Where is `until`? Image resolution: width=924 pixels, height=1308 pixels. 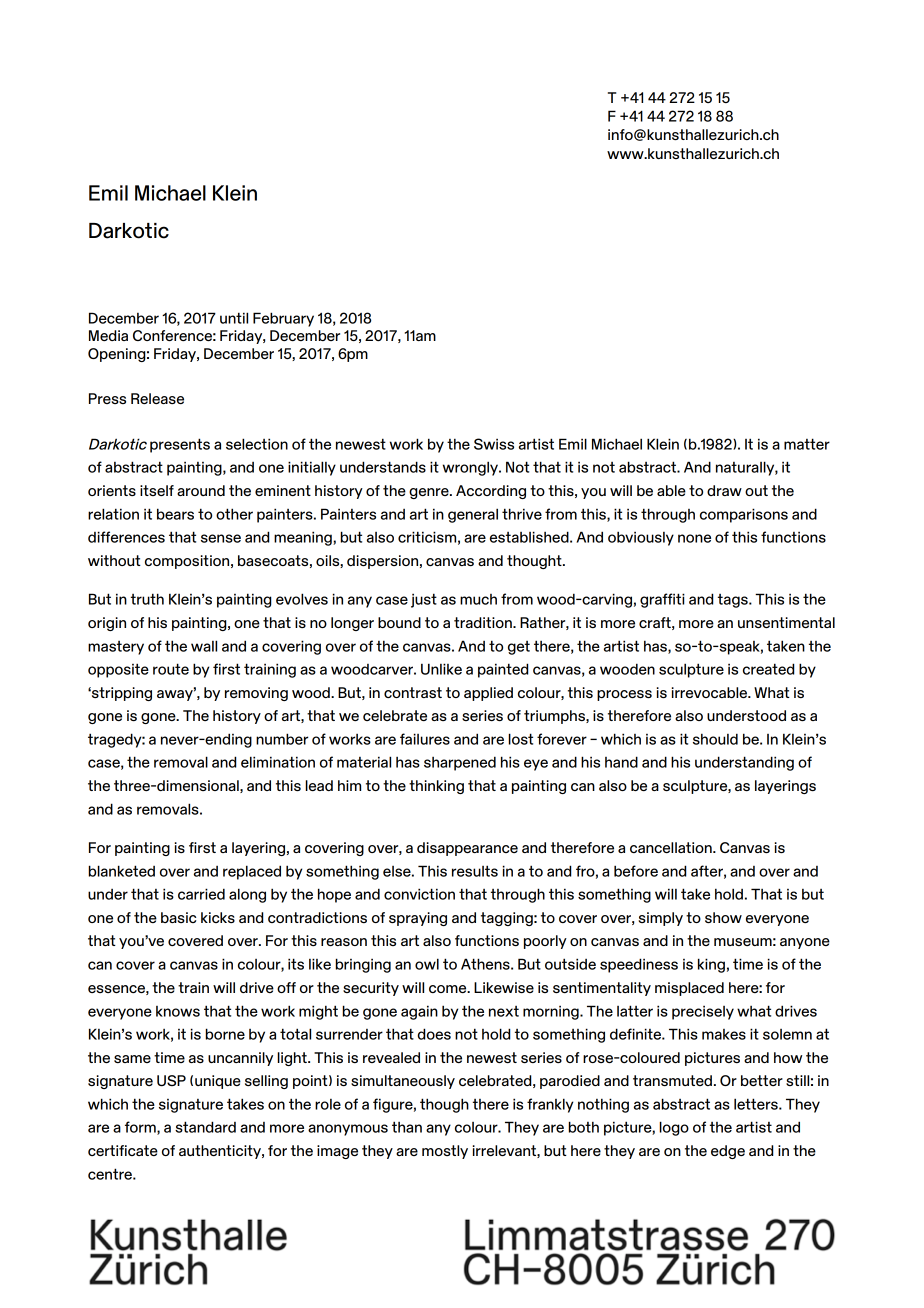
until is located at coordinates (234, 318).
